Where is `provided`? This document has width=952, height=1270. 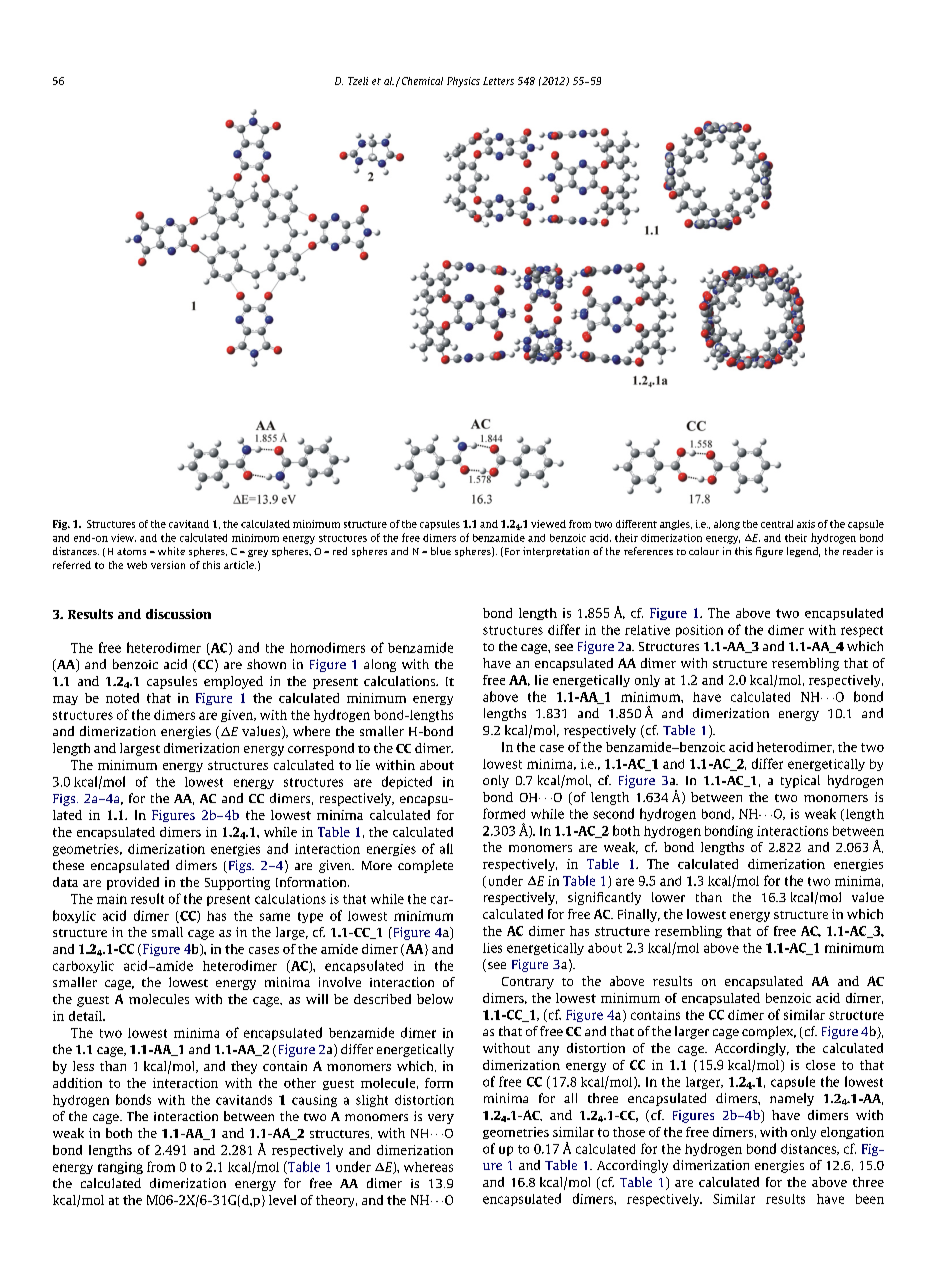 provided is located at coordinates (133, 883).
